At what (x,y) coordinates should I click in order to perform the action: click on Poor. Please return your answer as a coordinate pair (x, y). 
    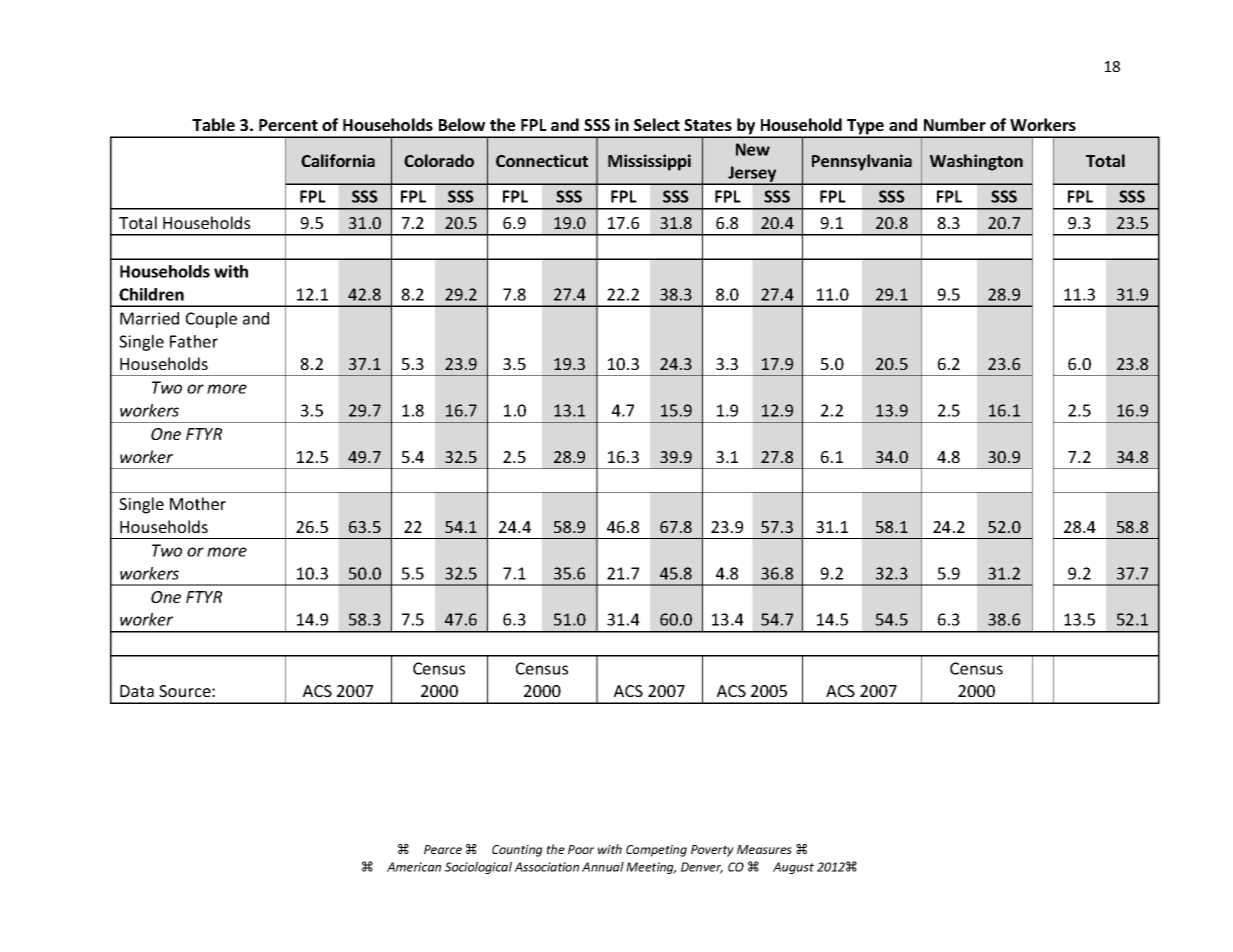
    Looking at the image, I should click on (581, 849).
